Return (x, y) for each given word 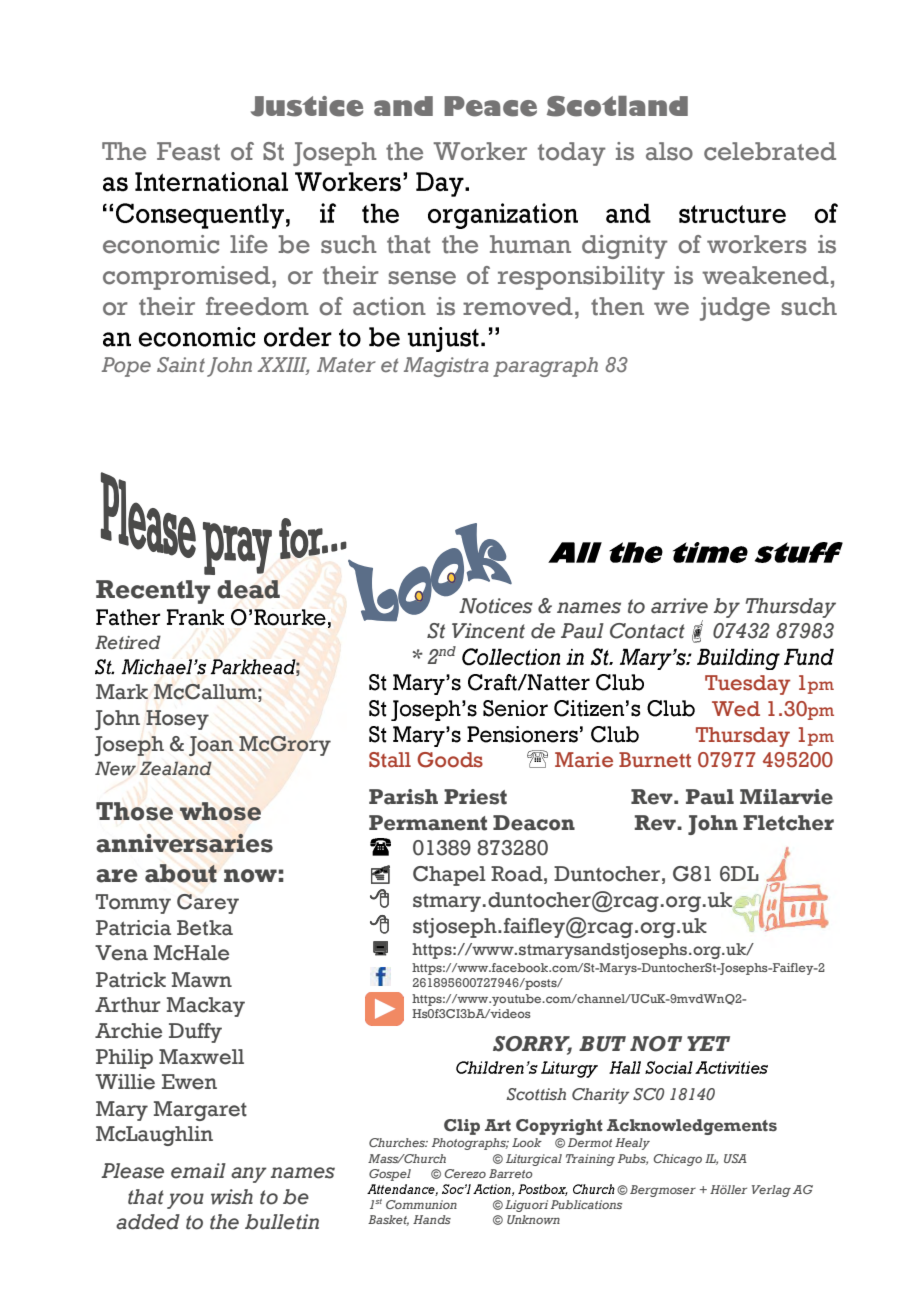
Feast (188, 151)
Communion (421, 1204)
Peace (490, 106)
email (198, 1171)
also (669, 151)
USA (735, 1158)
